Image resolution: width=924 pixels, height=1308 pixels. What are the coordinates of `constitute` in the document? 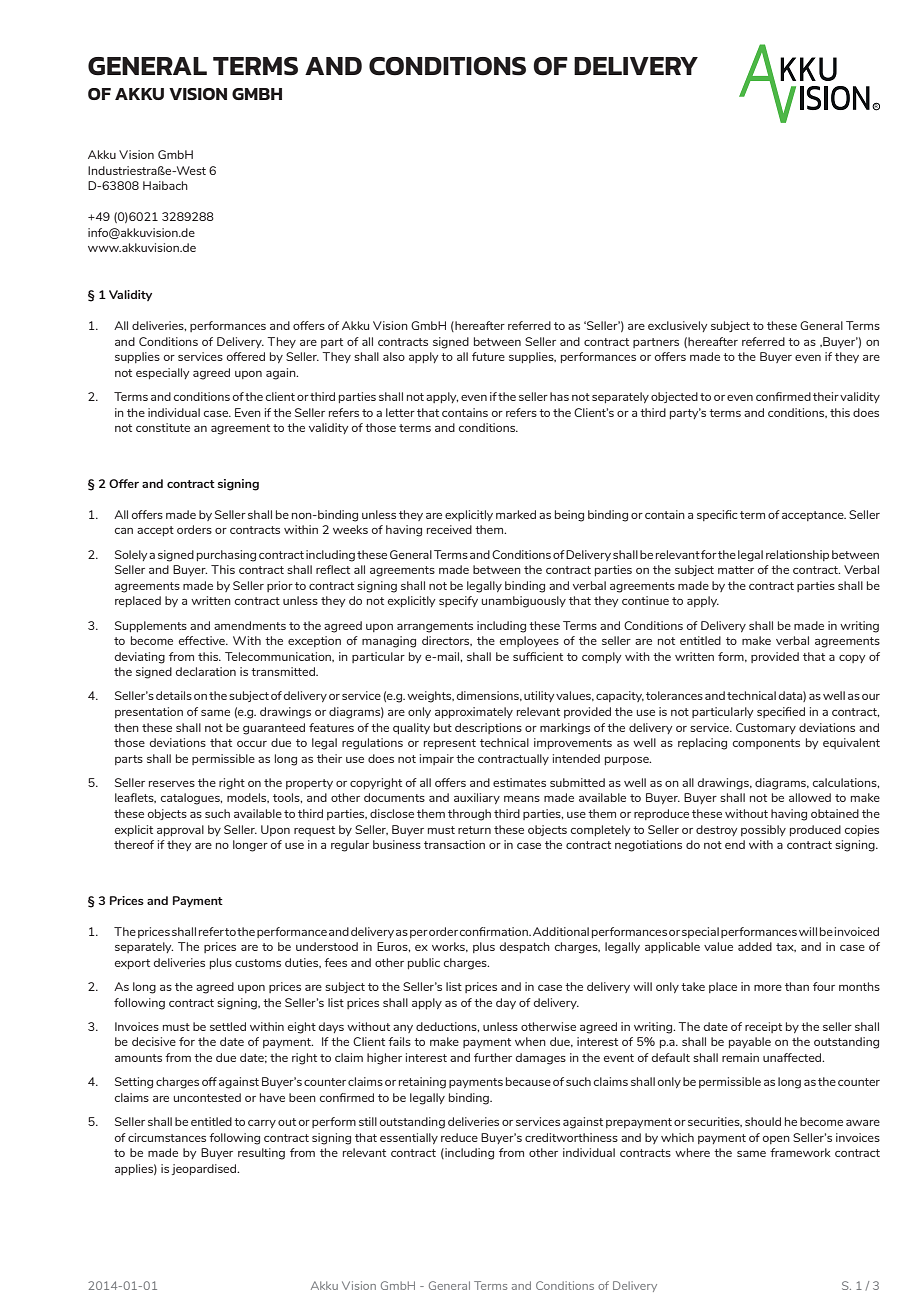 It's located at (163, 427).
